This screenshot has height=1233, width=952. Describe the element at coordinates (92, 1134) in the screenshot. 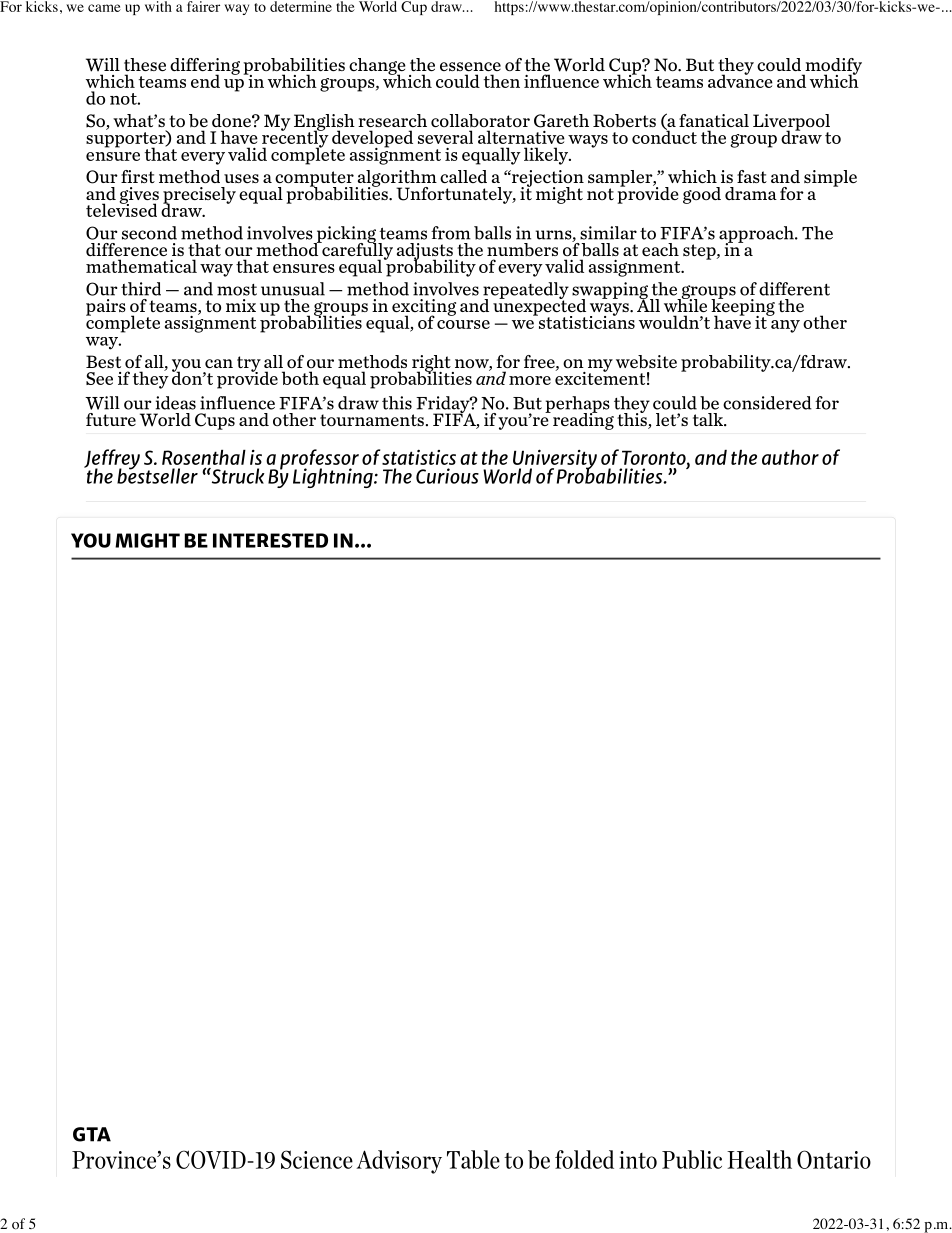

I see `GTA` at that location.
